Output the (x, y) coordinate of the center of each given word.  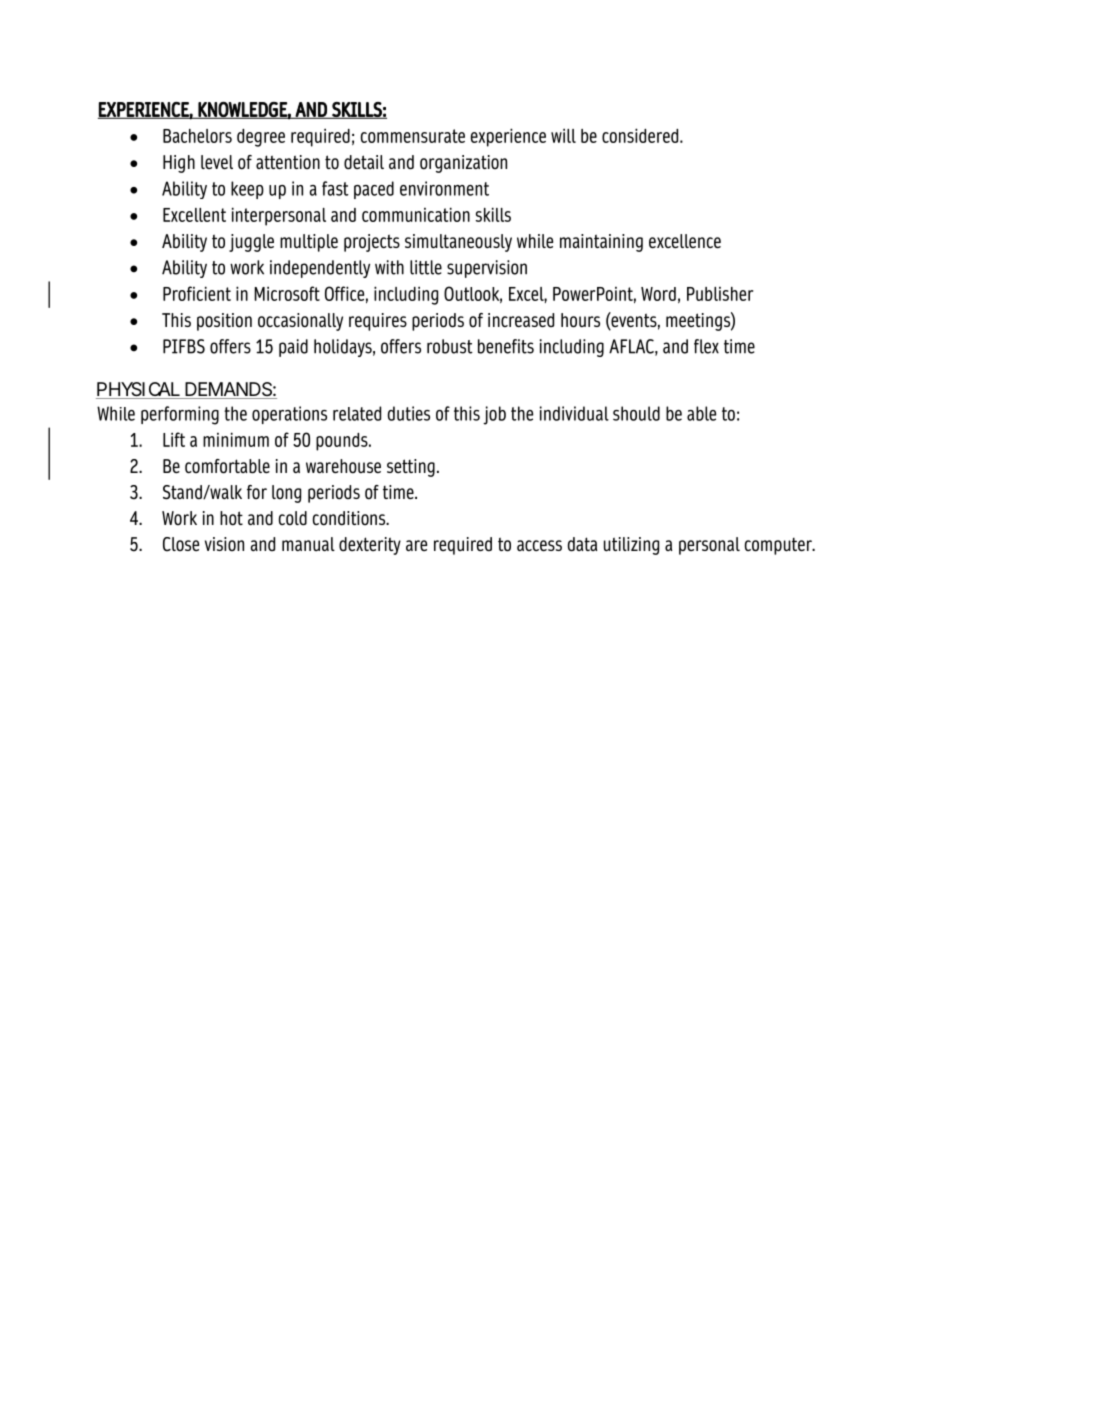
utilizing (631, 546)
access (539, 546)
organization (463, 164)
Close (181, 544)
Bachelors (197, 136)
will (563, 135)
